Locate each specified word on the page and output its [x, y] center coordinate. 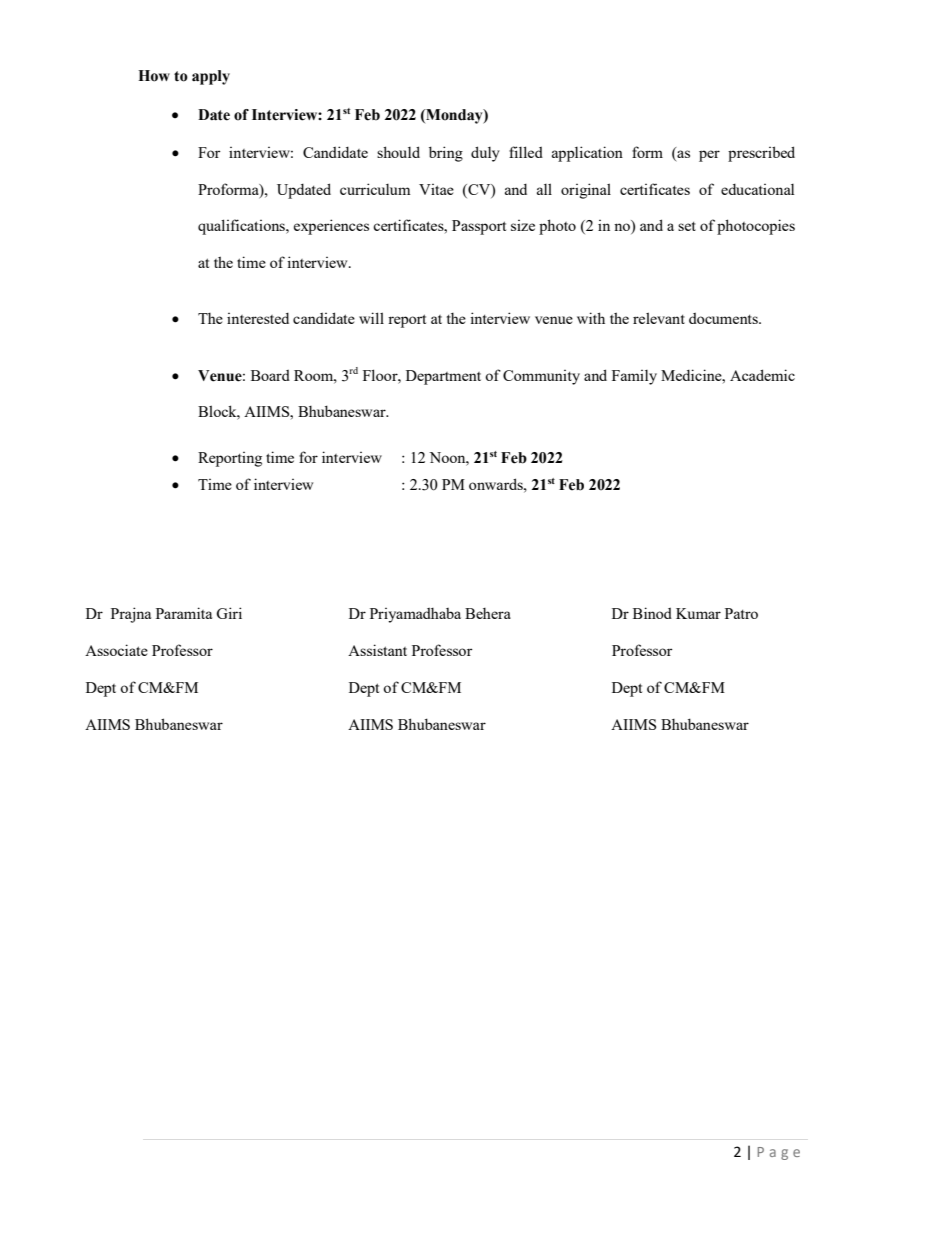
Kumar [698, 613]
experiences [331, 227]
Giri [229, 613]
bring [446, 154]
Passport [479, 227]
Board [270, 375]
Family [634, 377]
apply [211, 77]
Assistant [377, 650]
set [687, 226]
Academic [762, 375]
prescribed [761, 154]
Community [541, 377]
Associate [116, 650]
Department [443, 377]
